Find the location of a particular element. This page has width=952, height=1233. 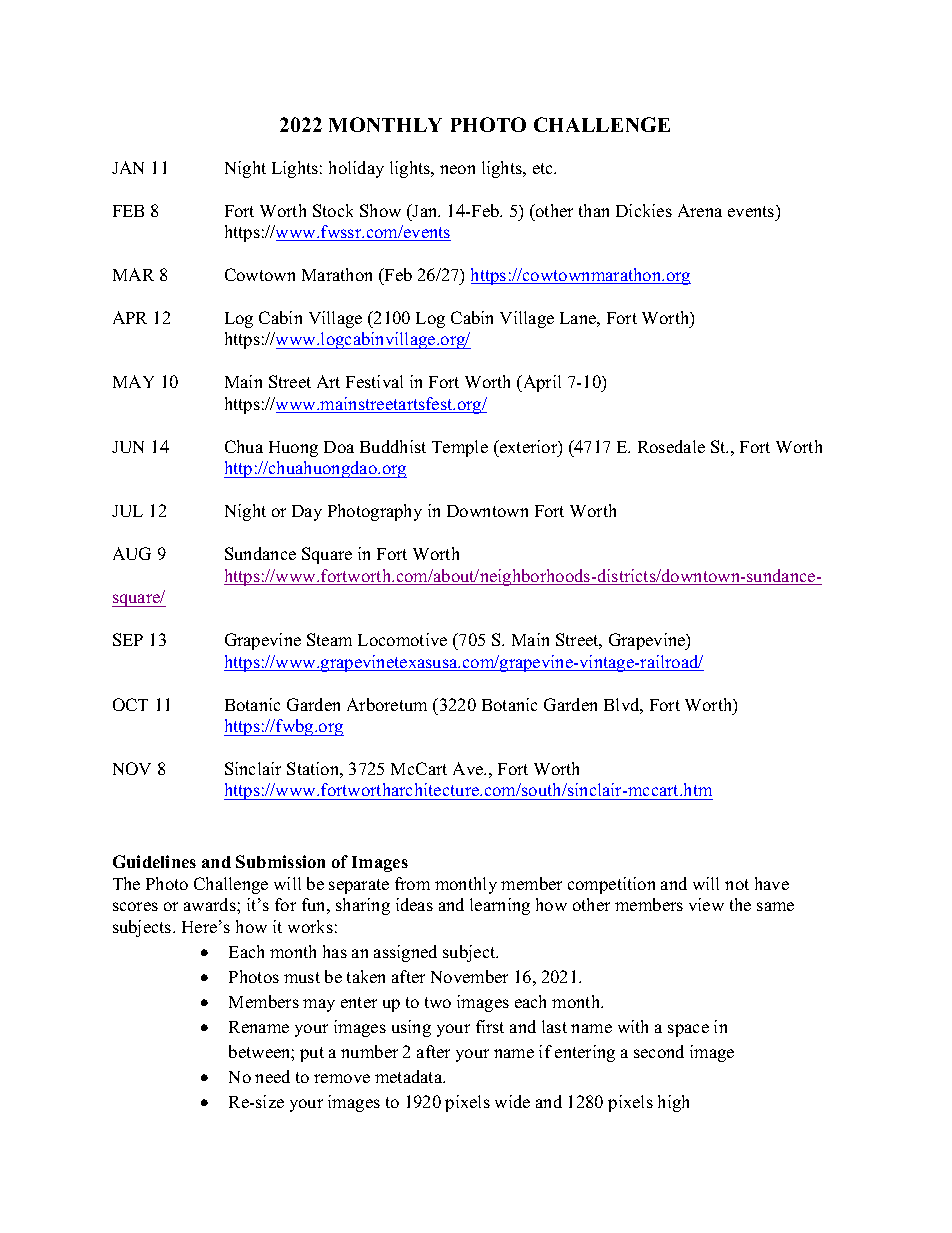

Locomotive is located at coordinates (402, 639).
